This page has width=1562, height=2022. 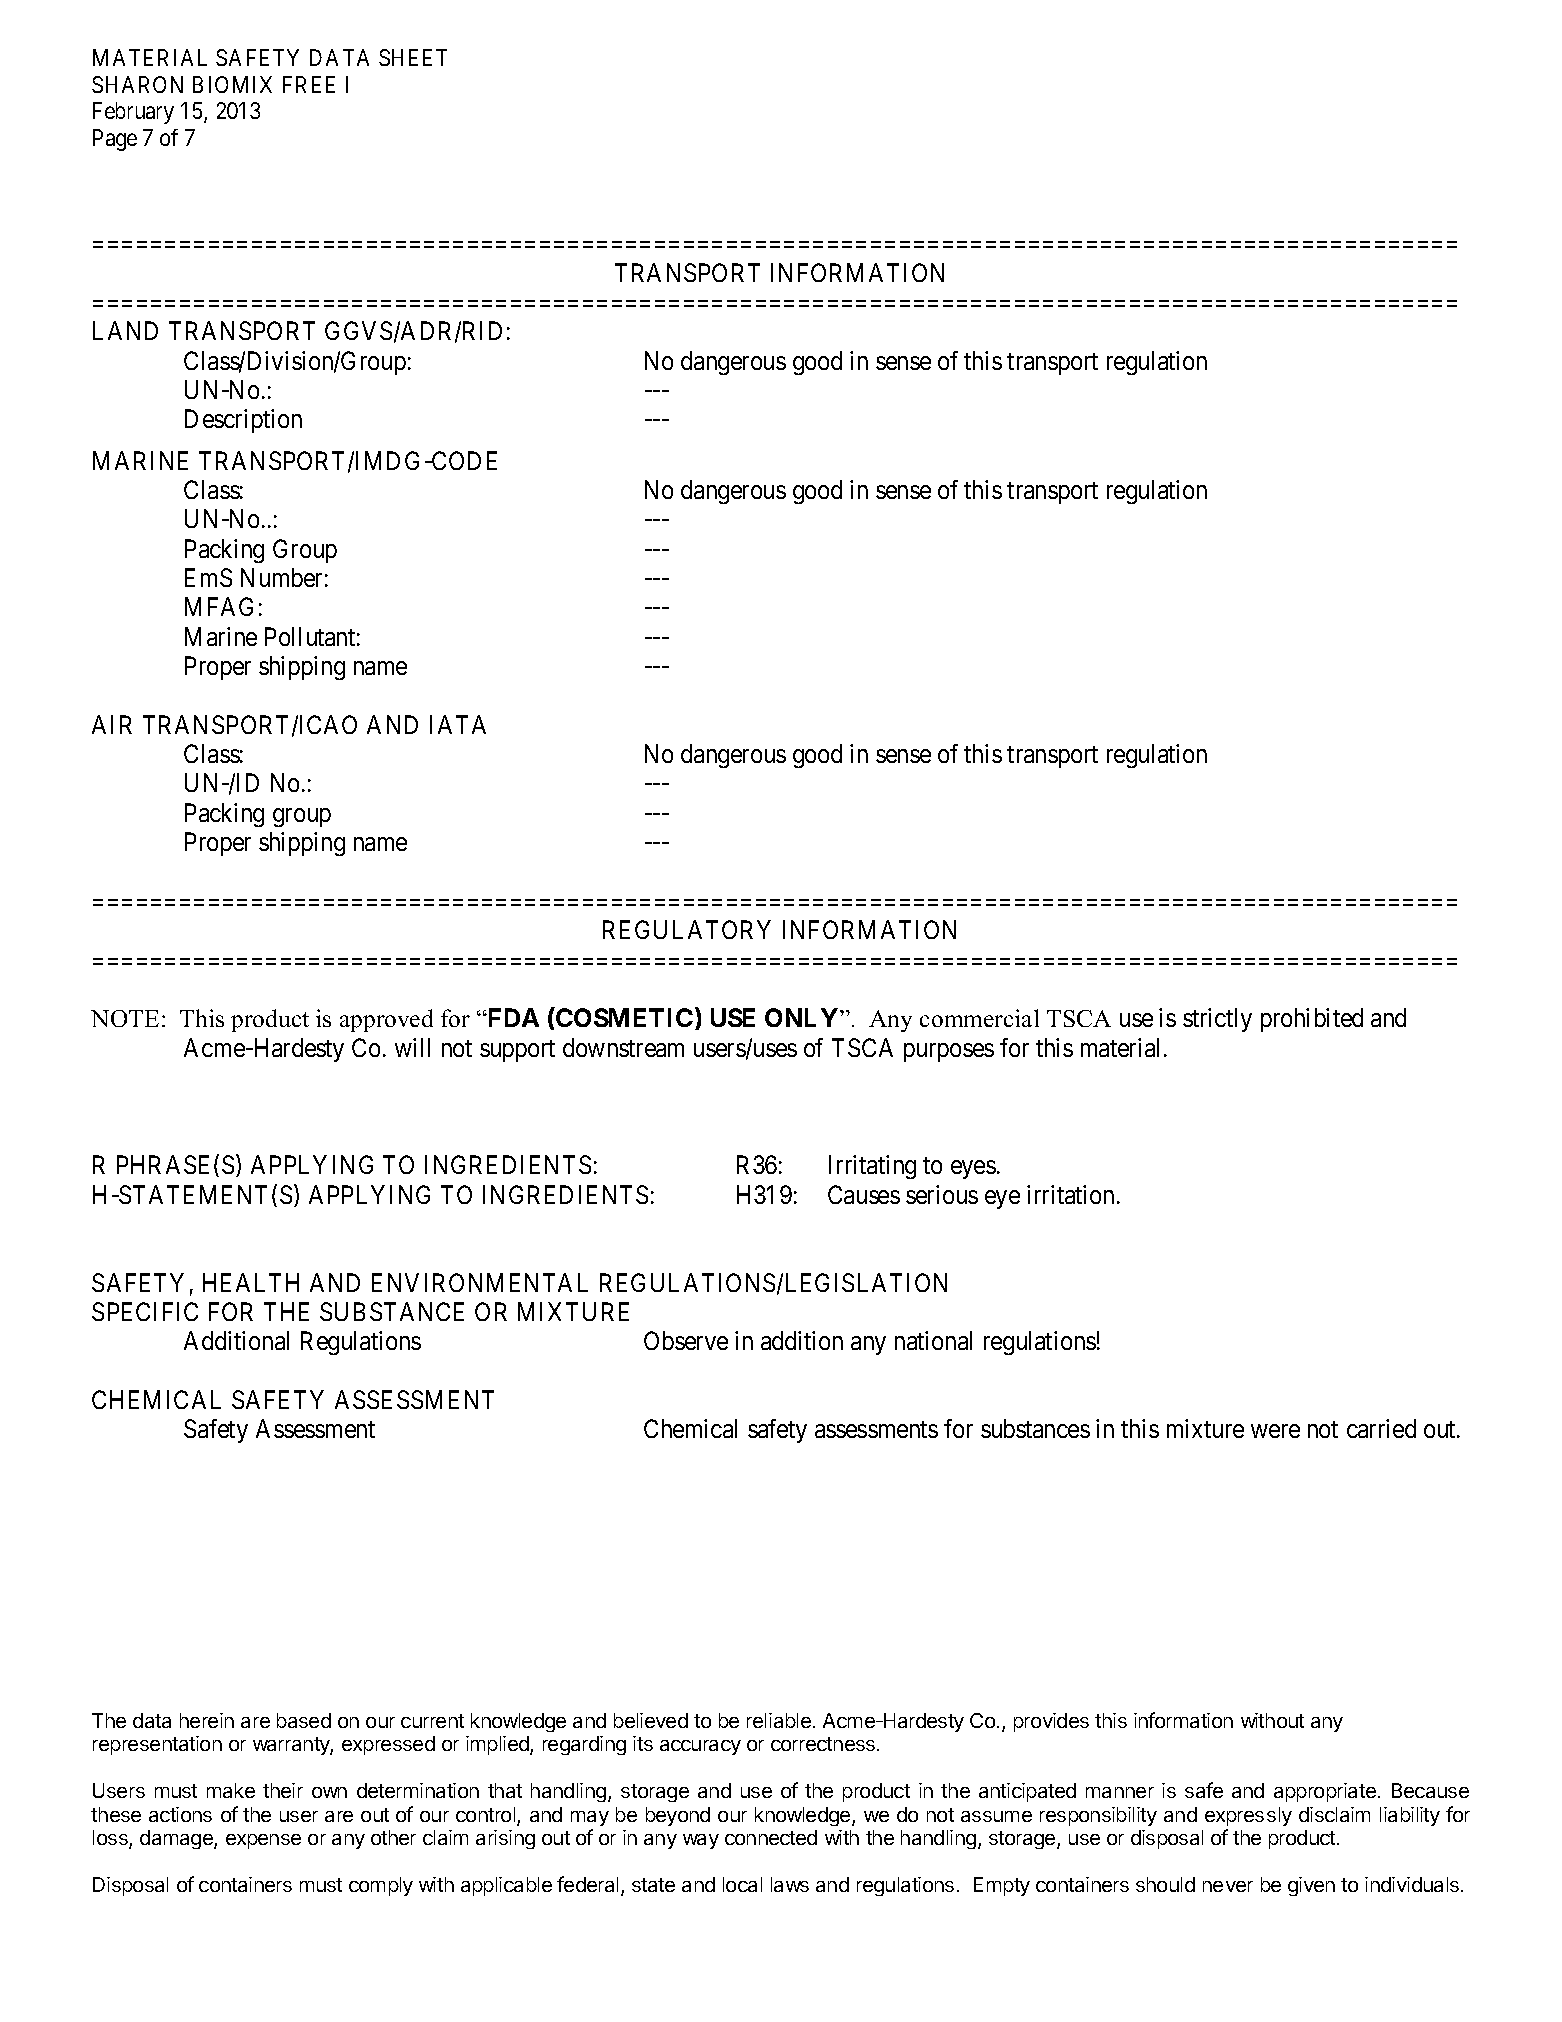 What do you see at coordinates (413, 57) in the page?
I see `SHEET` at bounding box center [413, 57].
